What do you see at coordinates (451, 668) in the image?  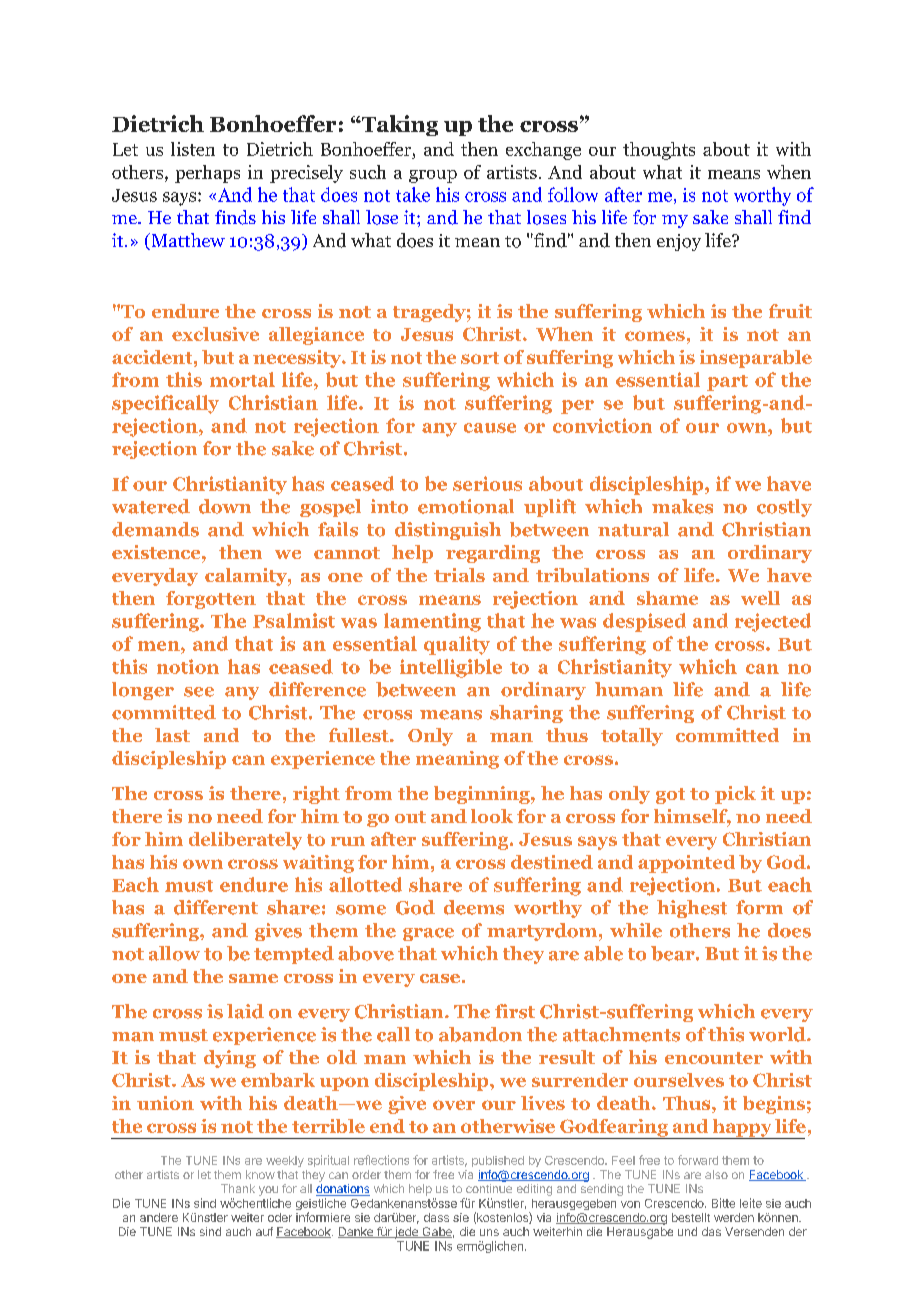 I see `intelligible` at bounding box center [451, 668].
